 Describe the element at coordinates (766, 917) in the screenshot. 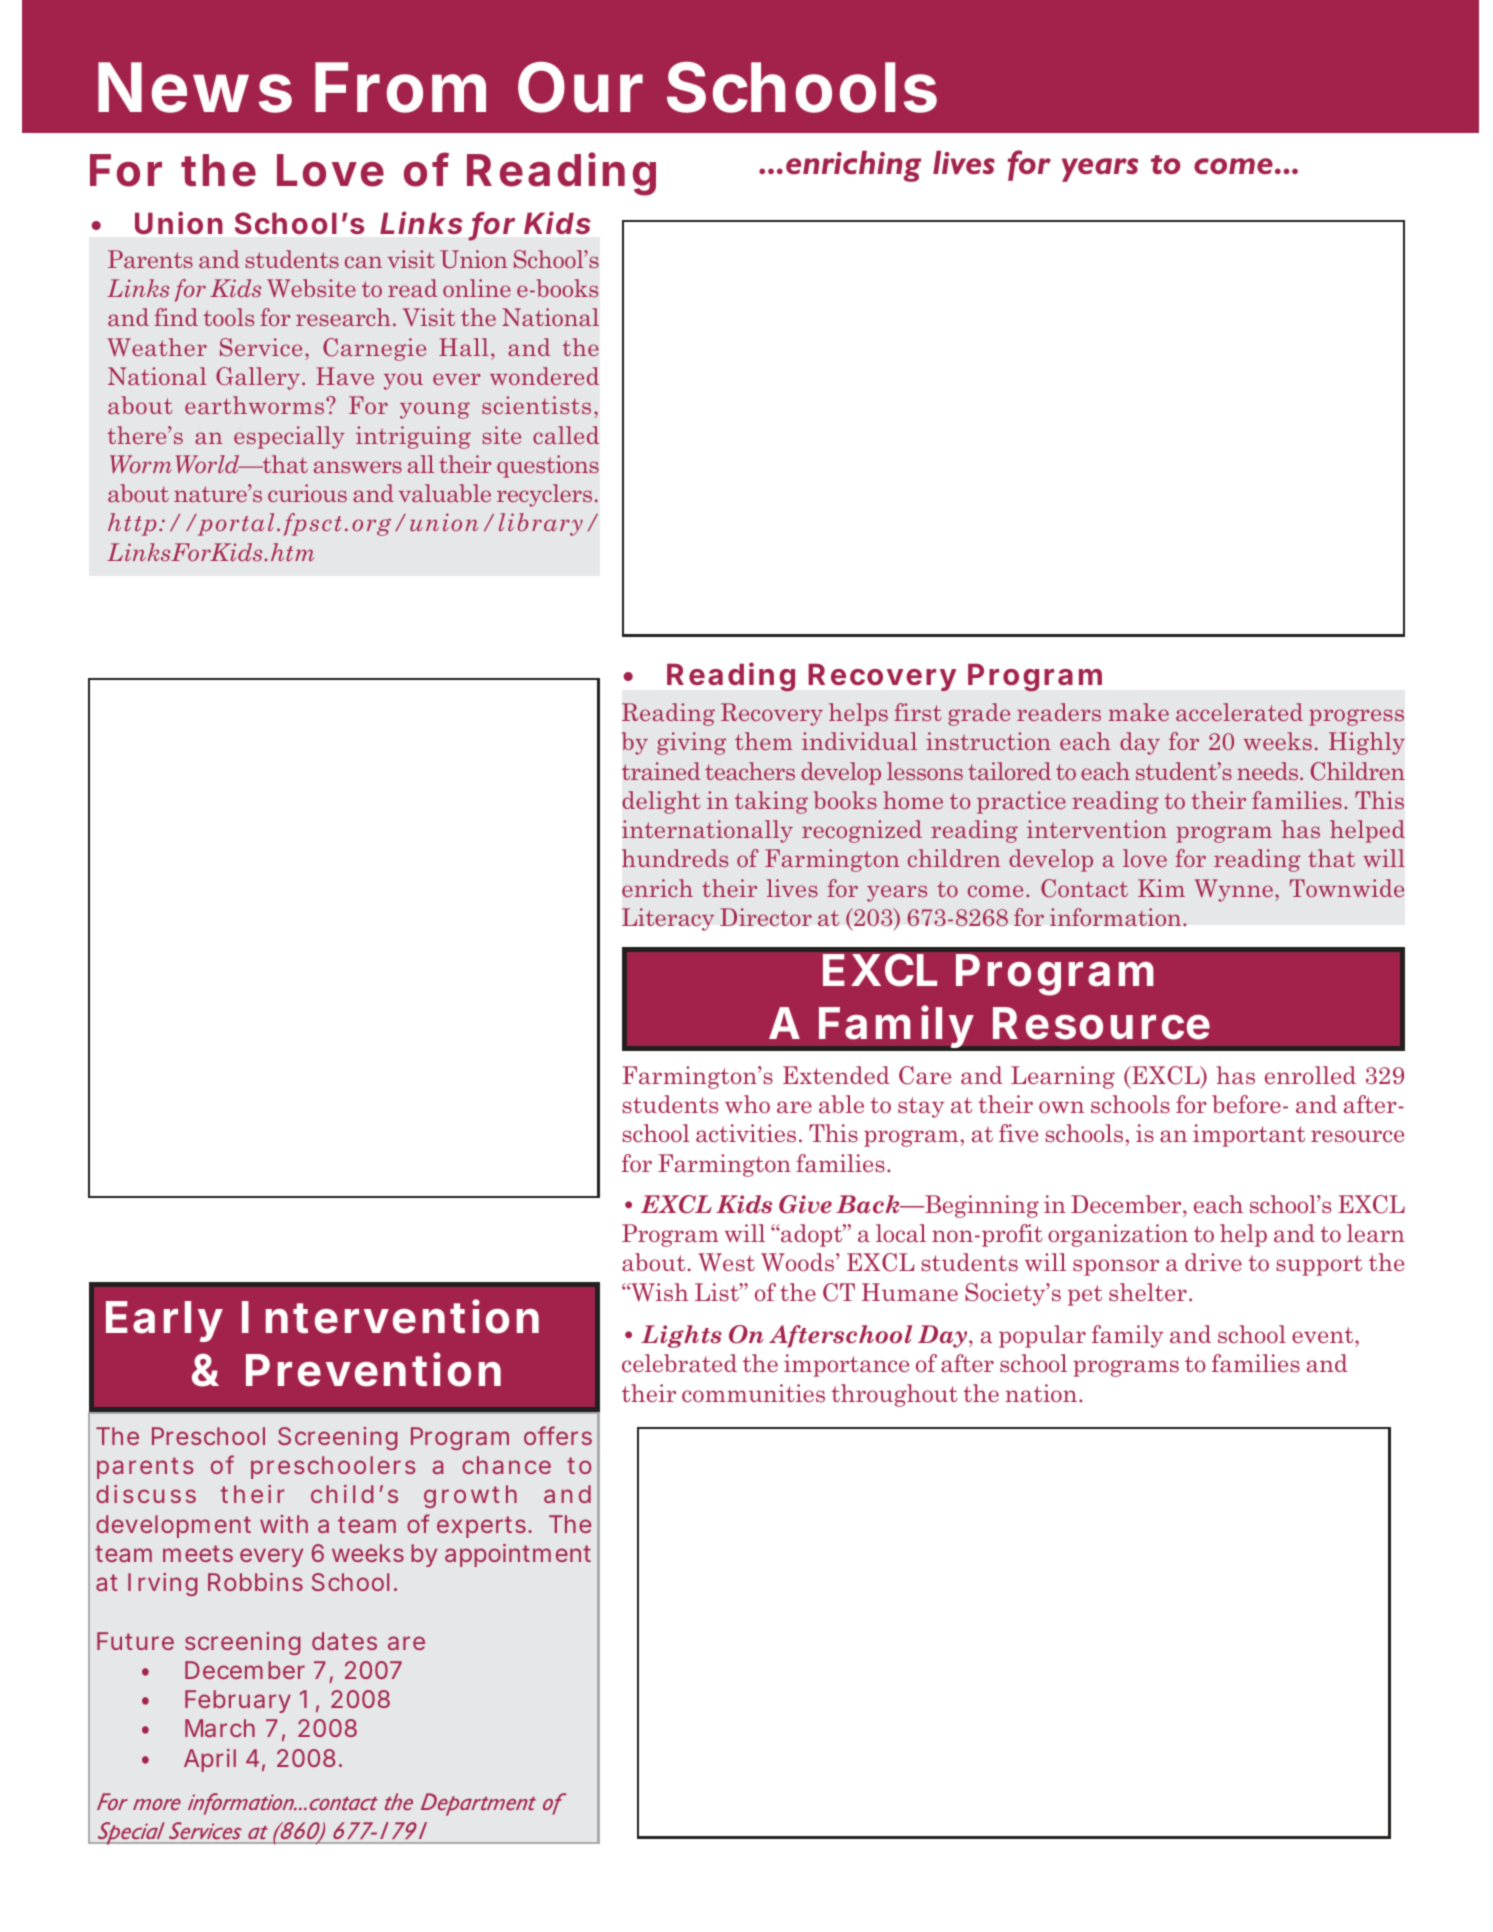

I see `Director` at that location.
